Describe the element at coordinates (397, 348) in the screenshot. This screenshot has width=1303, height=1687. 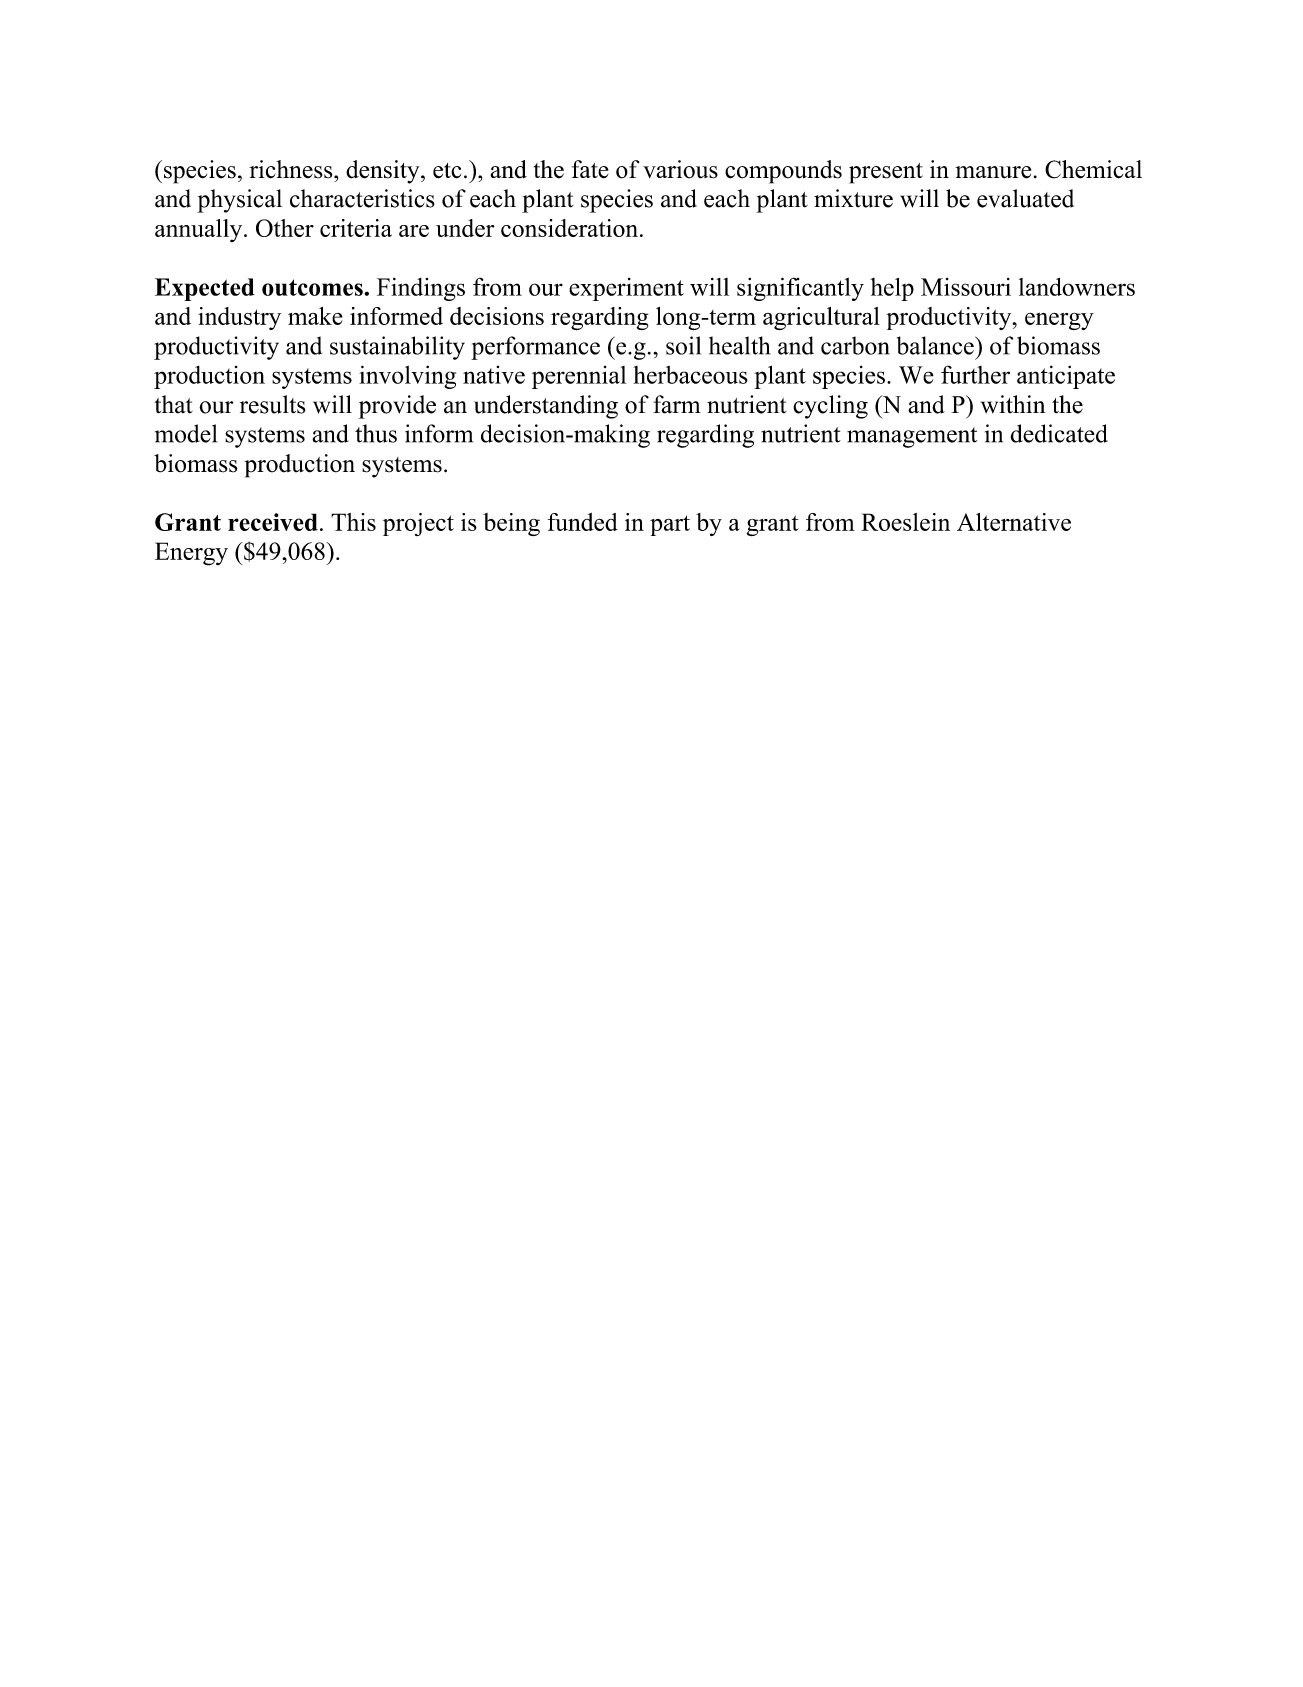
I see `sustainability` at that location.
